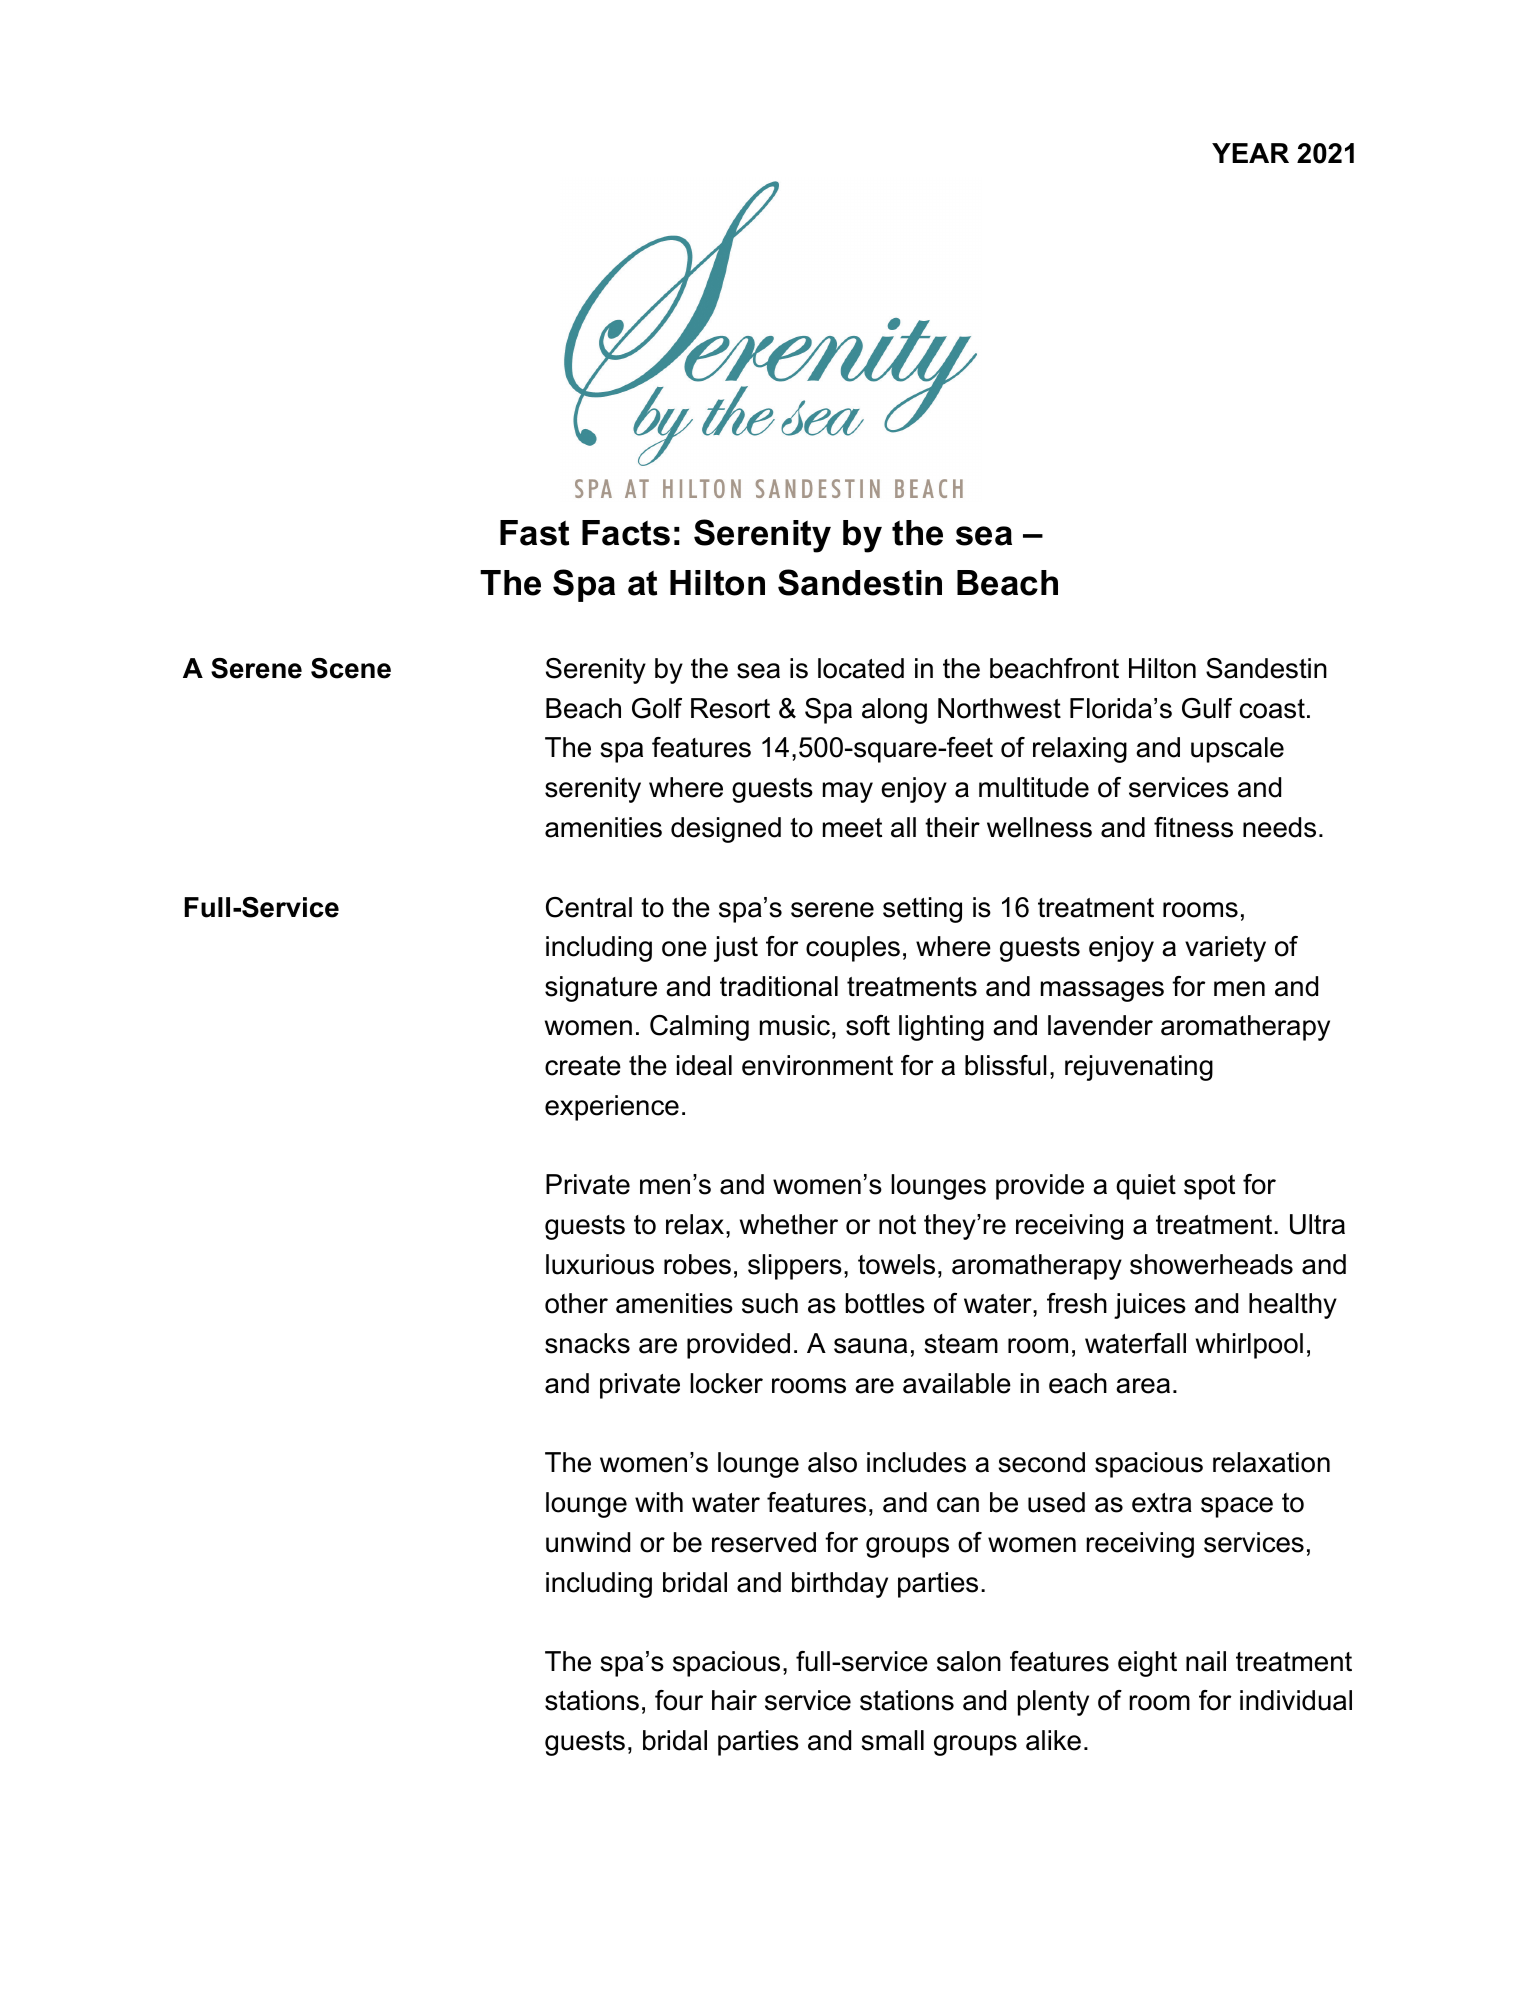 The image size is (1537, 1989). I want to click on Gulf, so click(1207, 708).
